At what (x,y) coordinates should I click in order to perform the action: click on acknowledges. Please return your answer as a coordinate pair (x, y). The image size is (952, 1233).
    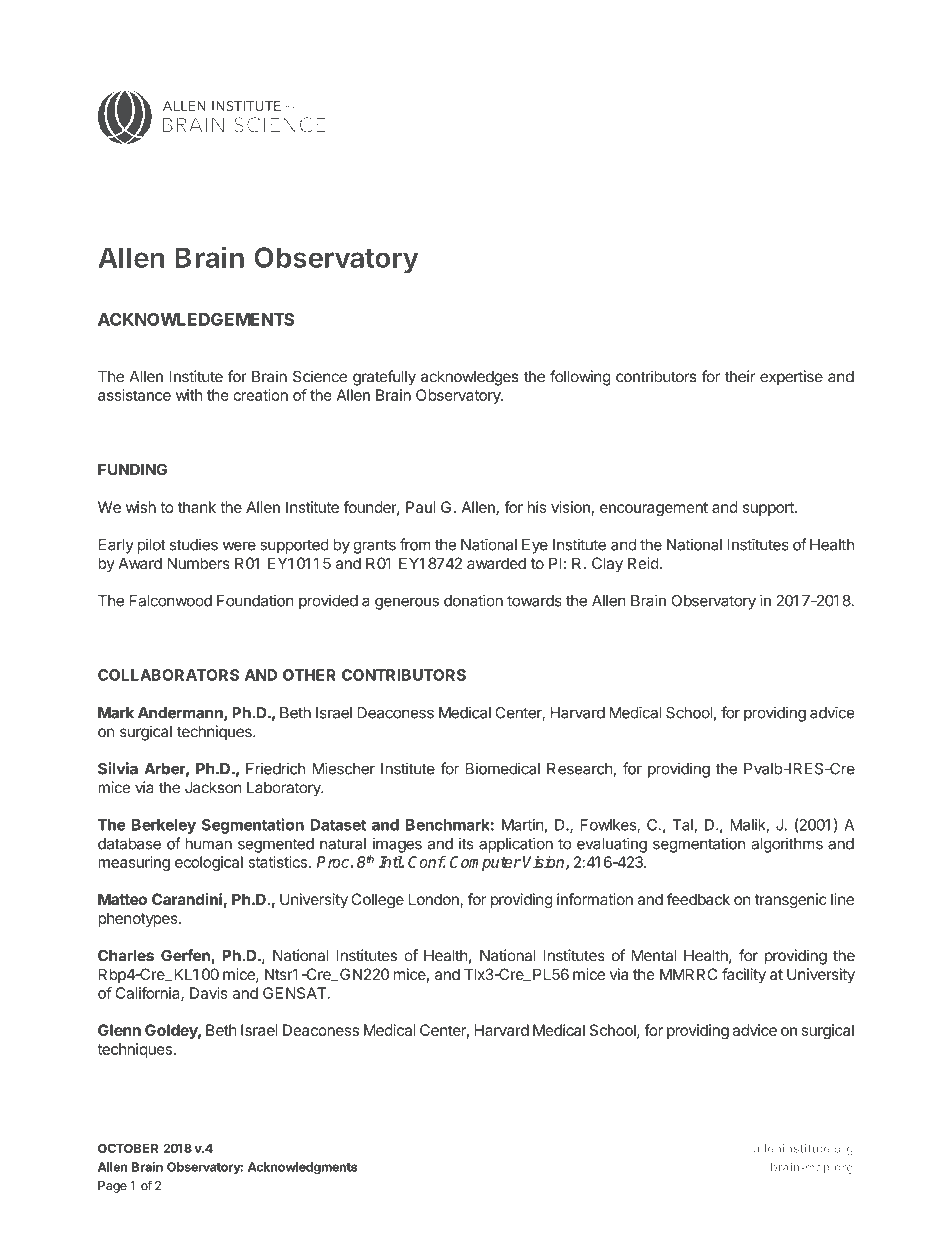
    Looking at the image, I should click on (470, 378).
